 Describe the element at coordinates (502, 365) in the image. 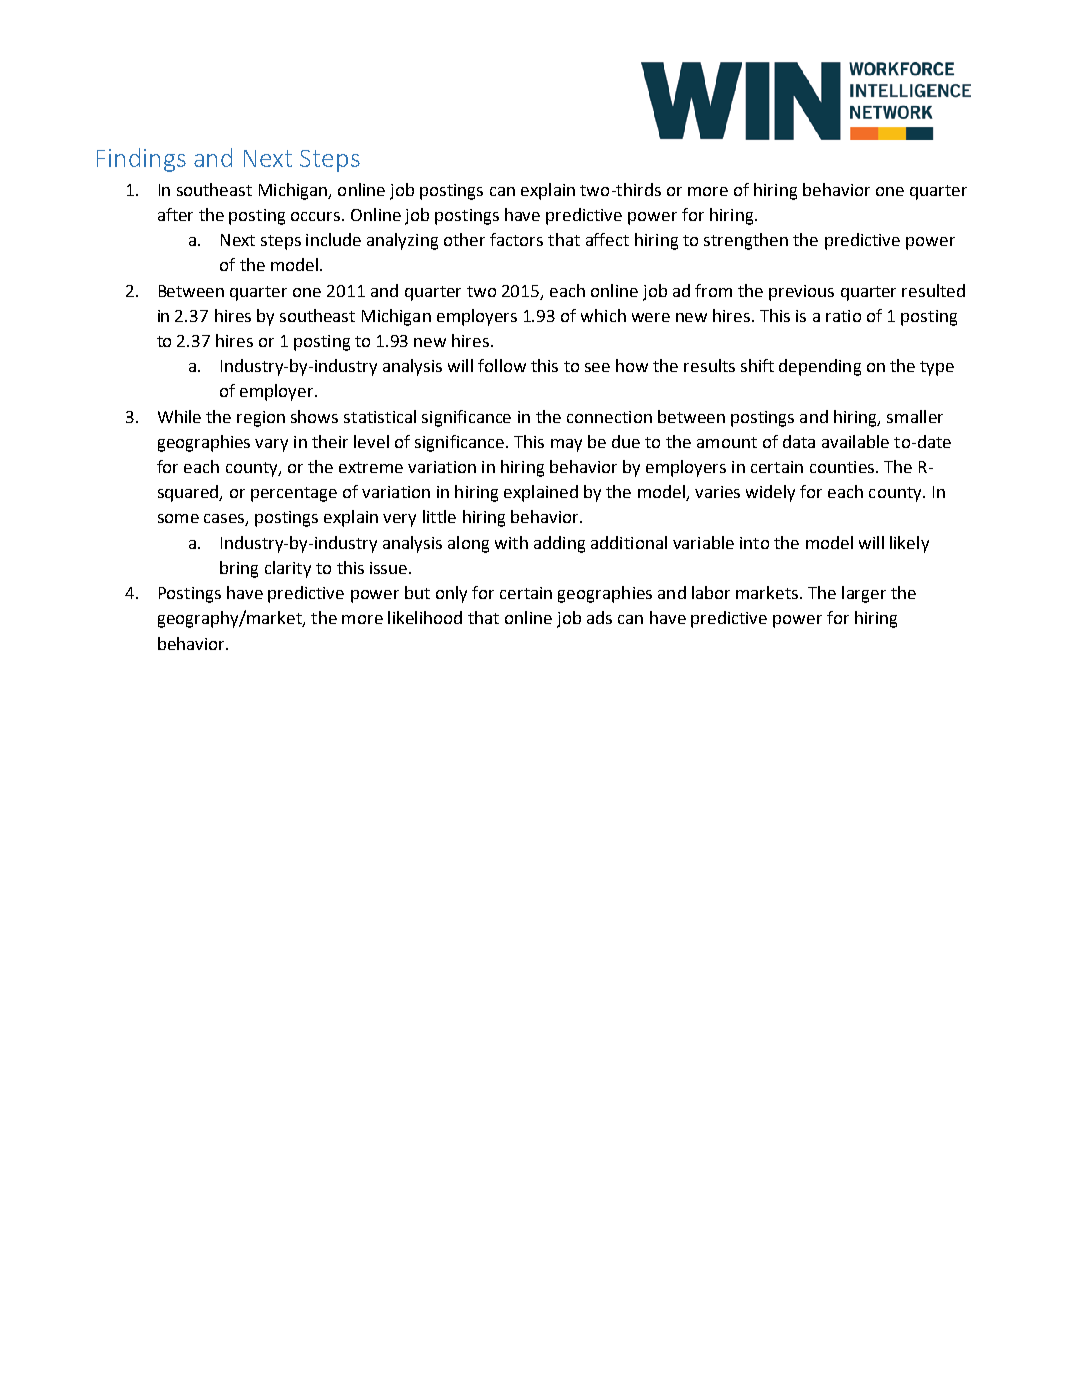

I see `follow` at that location.
